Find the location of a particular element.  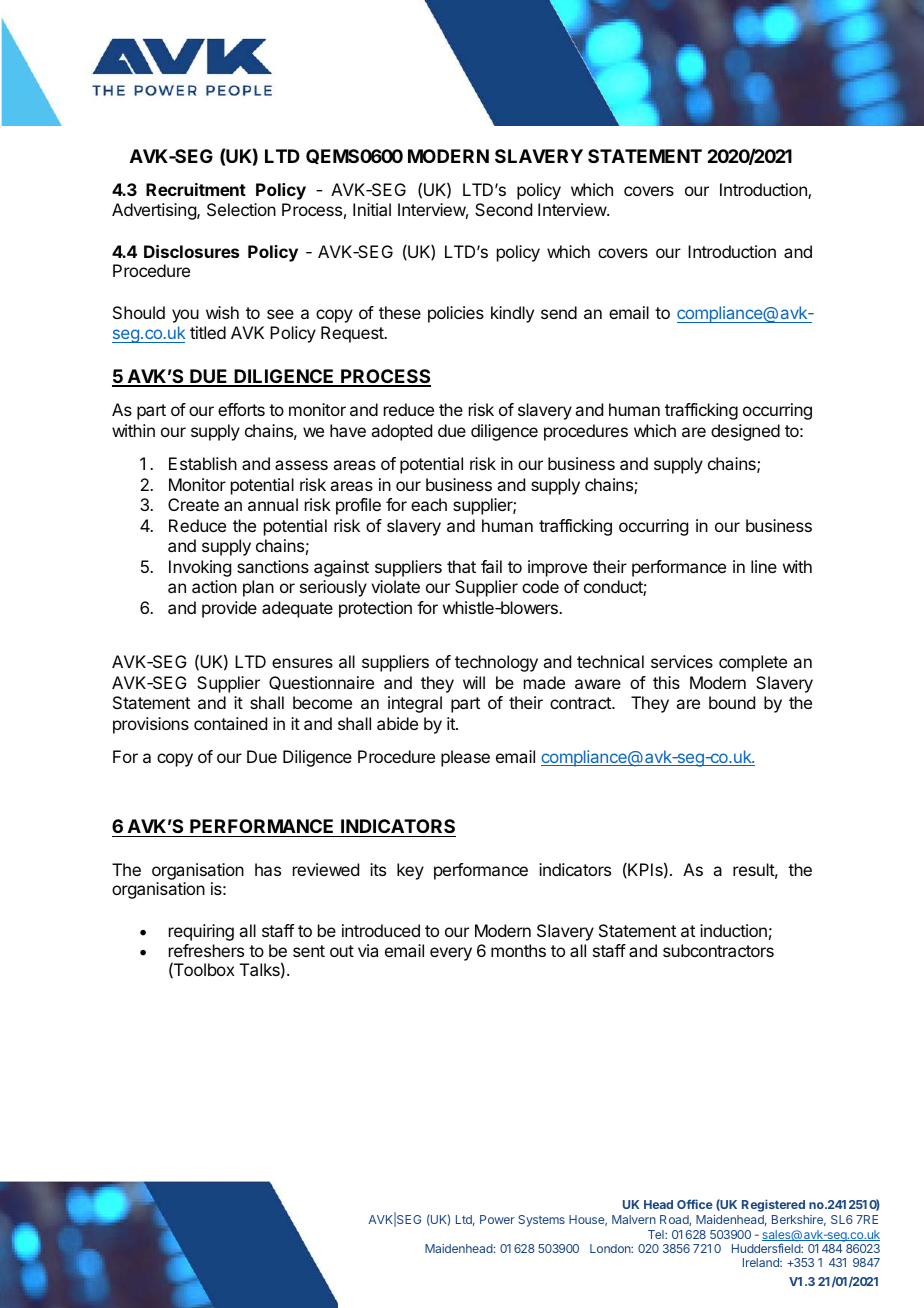

requiring is located at coordinates (201, 932).
